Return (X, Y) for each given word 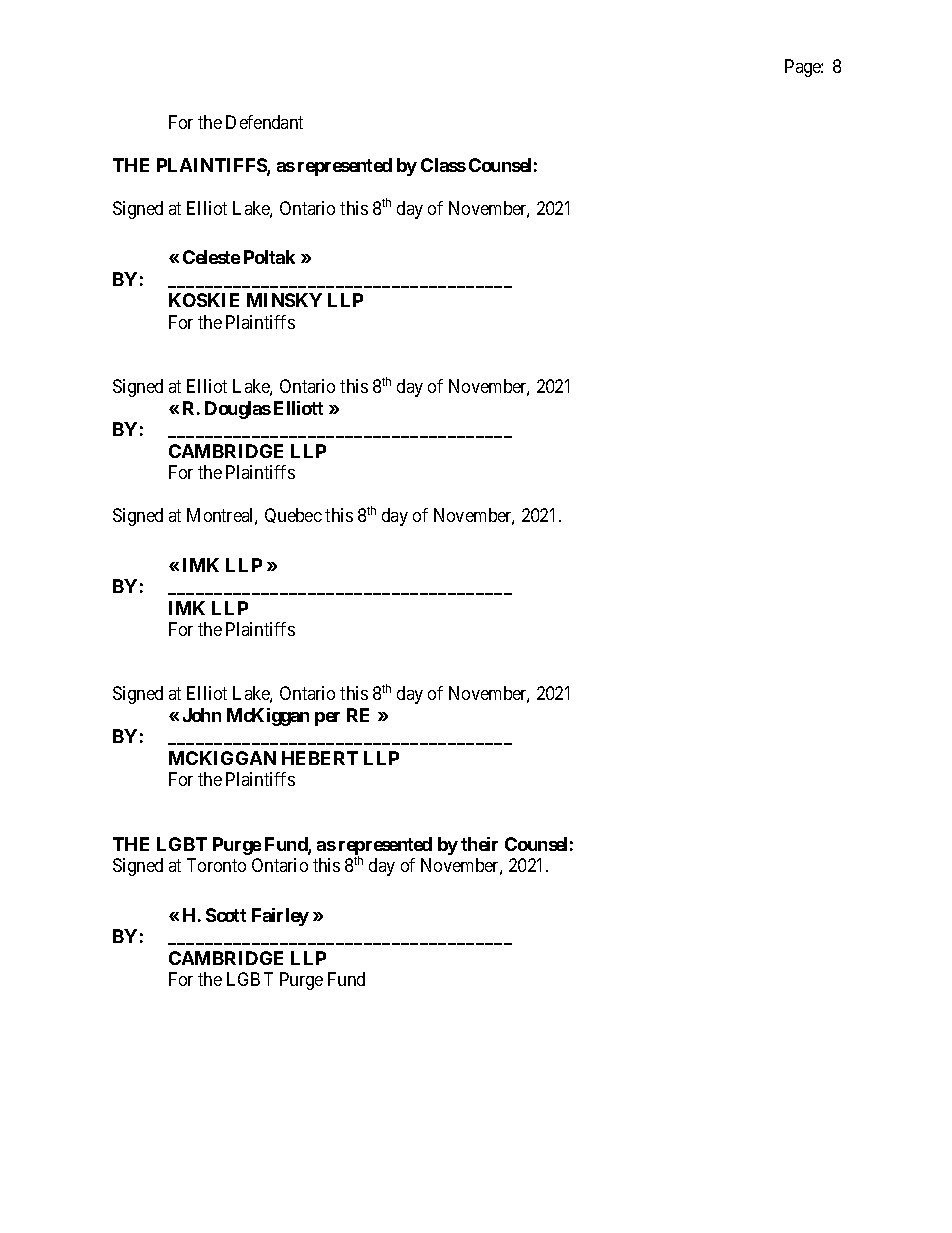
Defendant (264, 122)
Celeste (211, 257)
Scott (226, 915)
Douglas (238, 410)
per (327, 719)
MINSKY (284, 300)
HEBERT (320, 758)
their (479, 844)
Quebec (293, 515)
